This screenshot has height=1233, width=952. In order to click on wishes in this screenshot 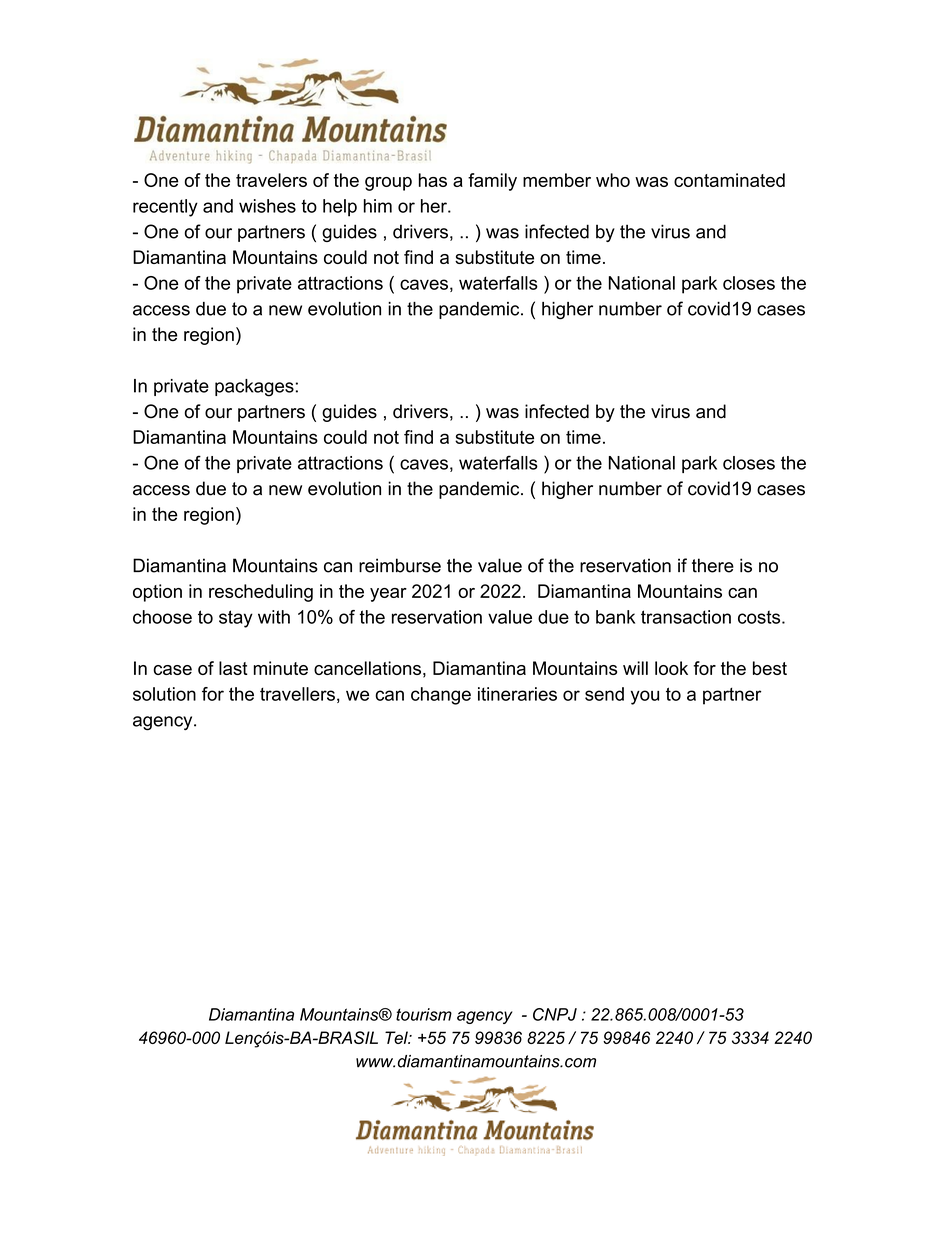, I will do `click(267, 206)`.
